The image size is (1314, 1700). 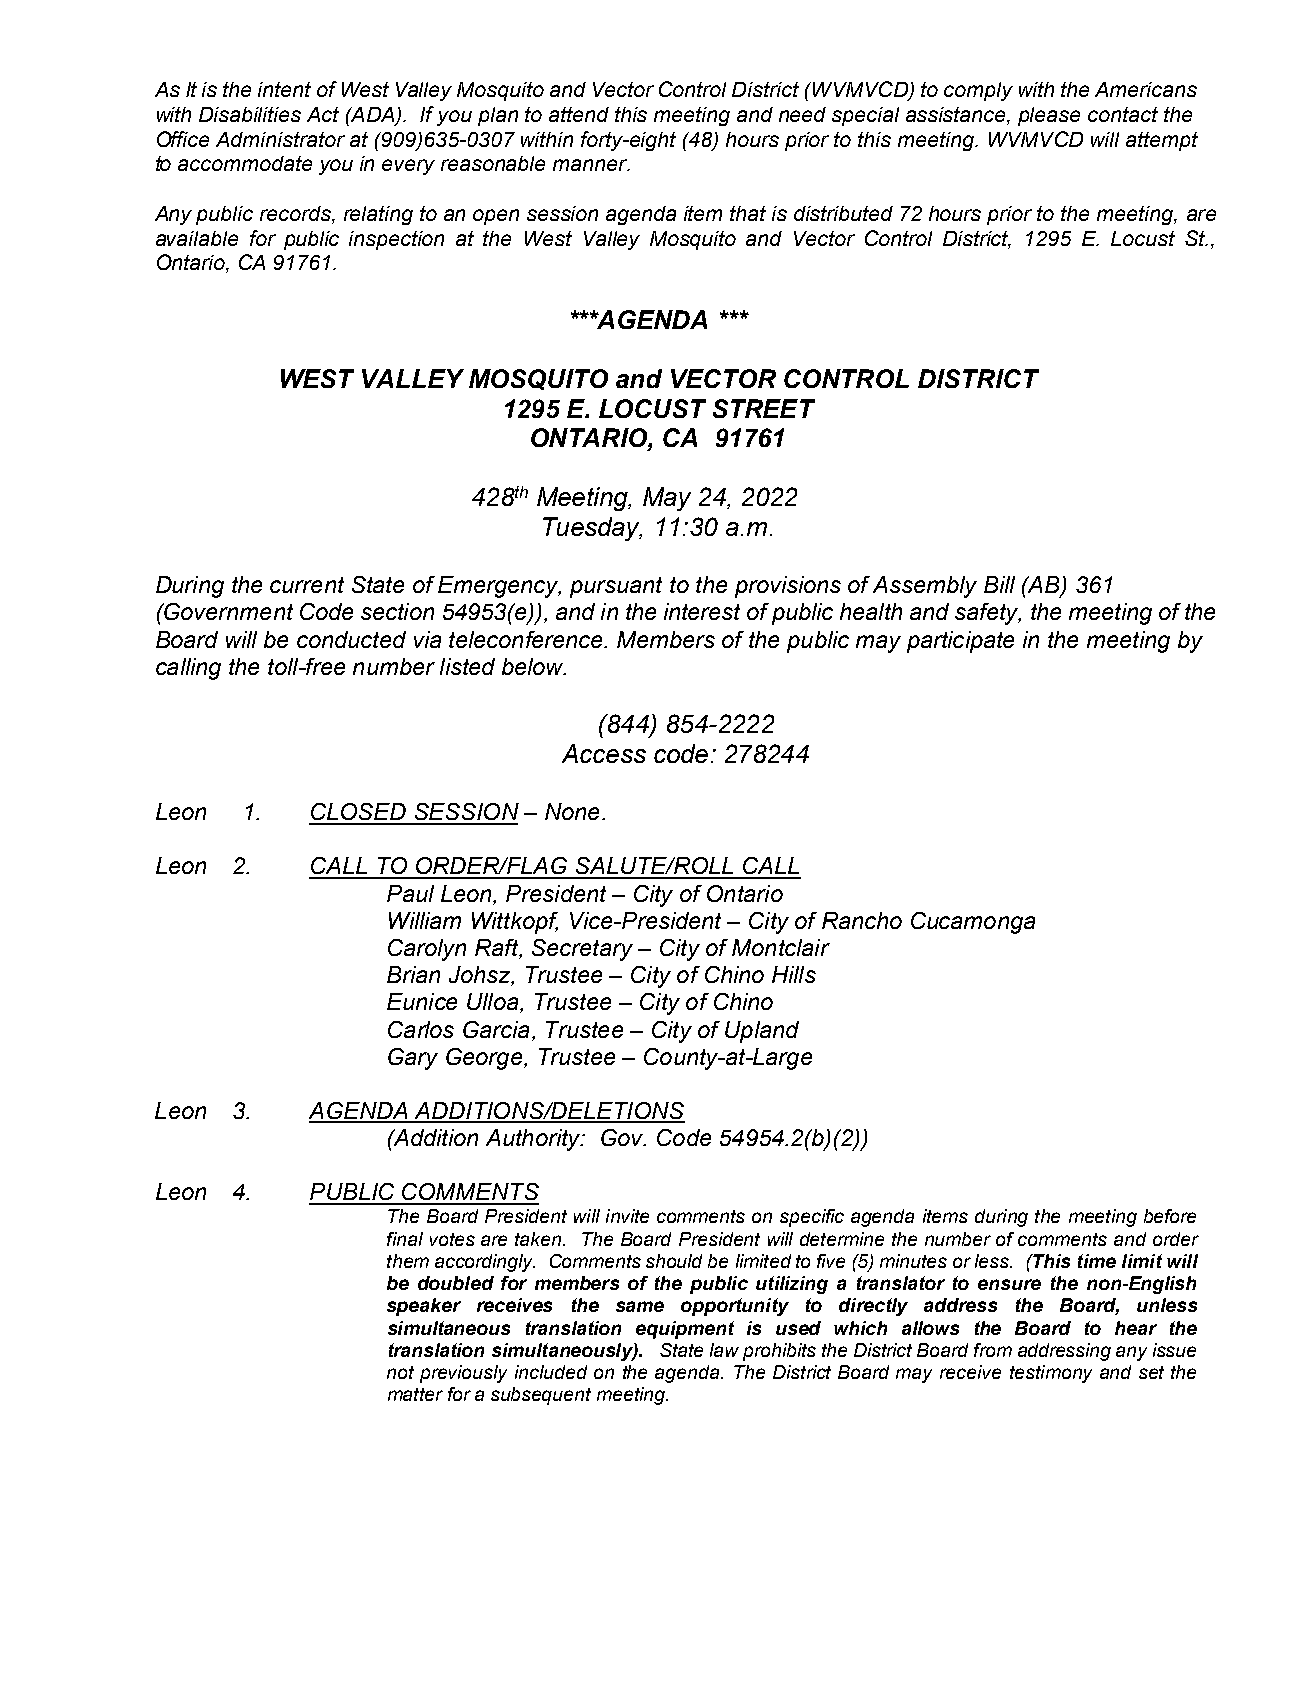 What do you see at coordinates (999, 584) in the screenshot?
I see `Bill` at bounding box center [999, 584].
